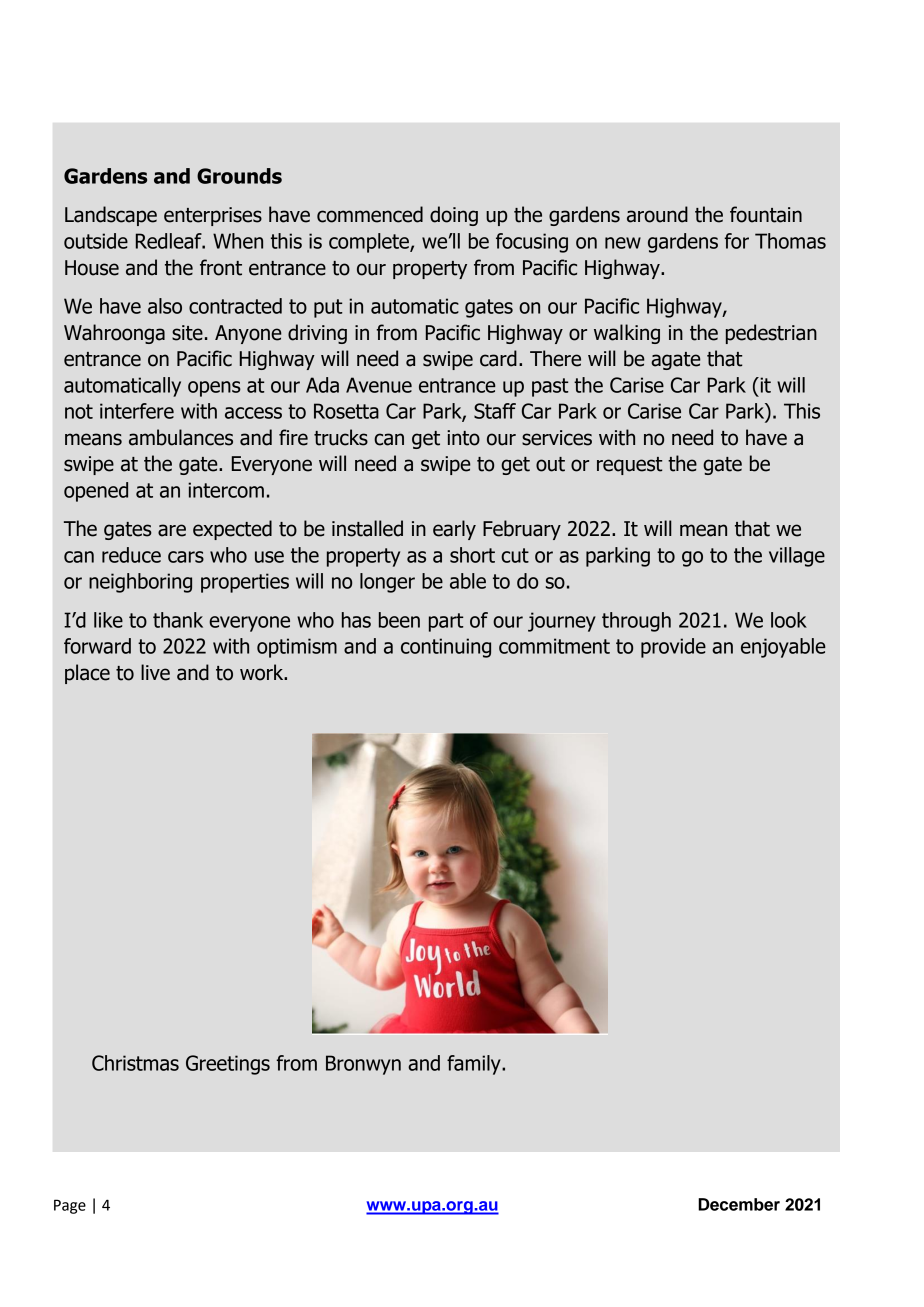 This page has height=1307, width=924. Describe the element at coordinates (739, 1204) in the page. I see `December` at that location.
